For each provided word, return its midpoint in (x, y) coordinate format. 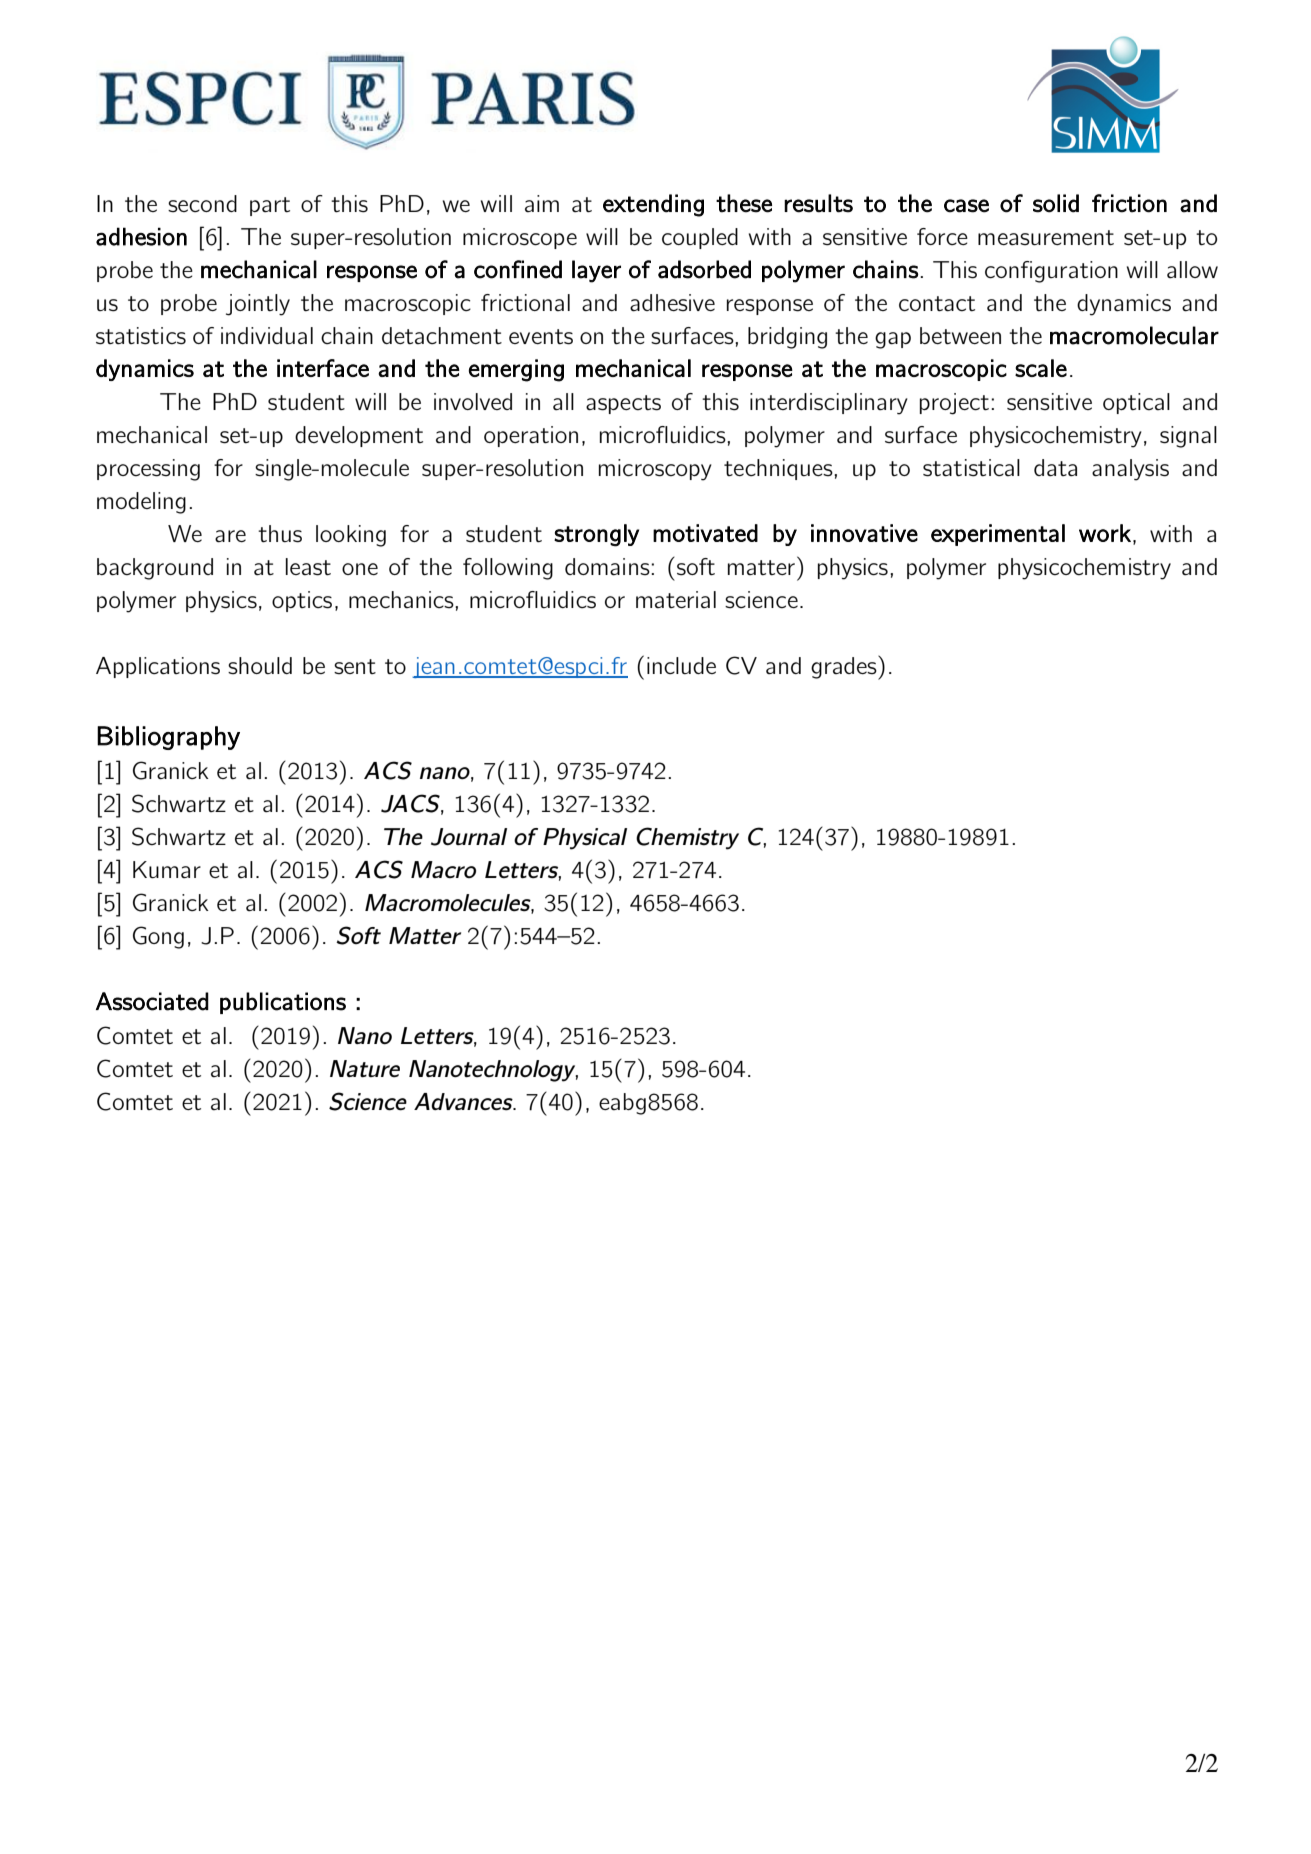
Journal (469, 837)
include (681, 665)
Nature (365, 1068)
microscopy (655, 470)
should (260, 665)
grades (845, 667)
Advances (464, 1102)
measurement (1046, 237)
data (1055, 467)
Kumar (167, 869)
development (359, 436)
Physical (585, 839)
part (270, 206)
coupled (700, 238)
